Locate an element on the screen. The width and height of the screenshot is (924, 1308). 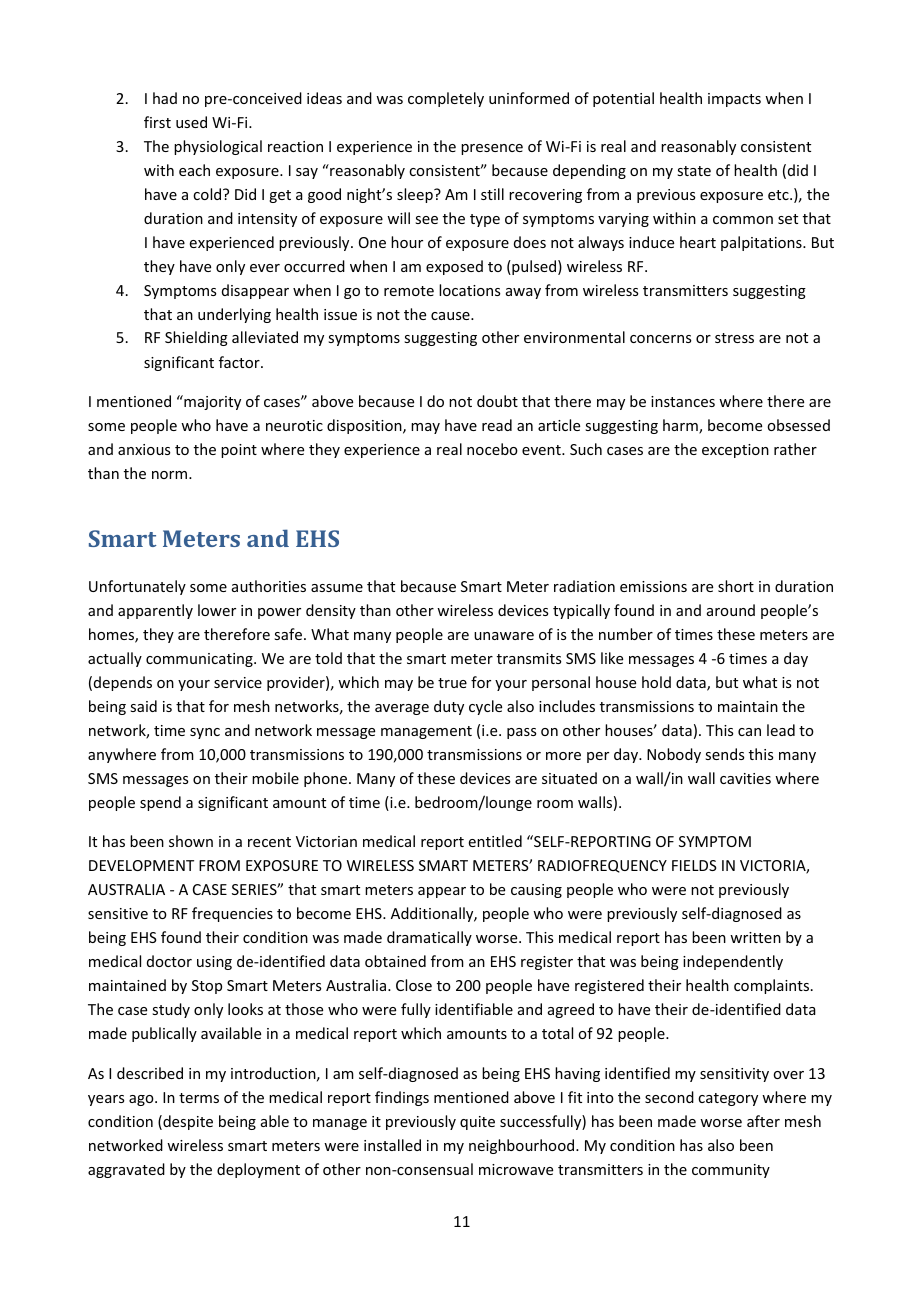
communicating is located at coordinates (200, 660).
